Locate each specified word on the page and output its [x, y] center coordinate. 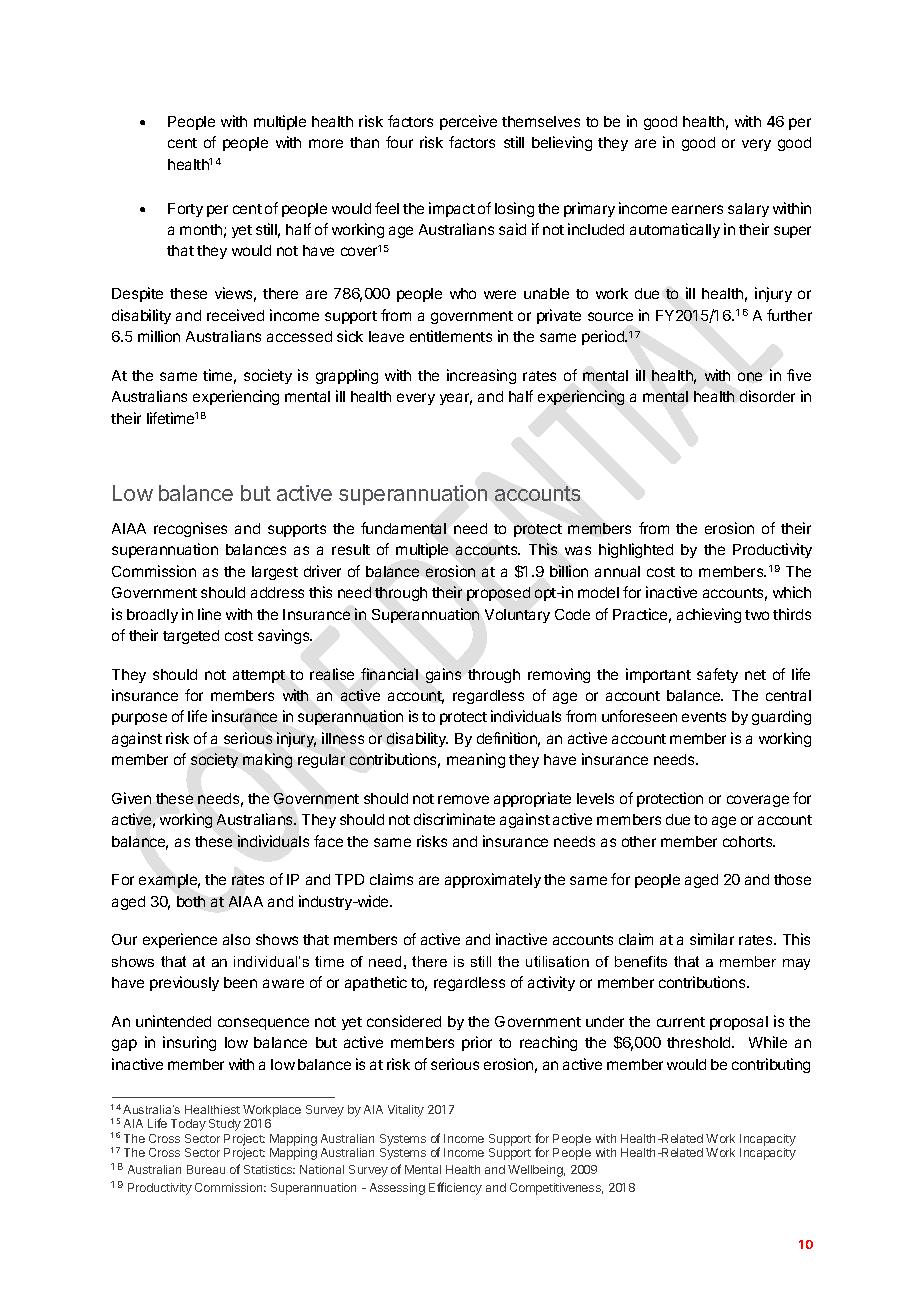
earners [697, 209]
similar [712, 939]
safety [717, 675]
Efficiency [455, 1188]
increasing [481, 376]
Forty [185, 210]
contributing [771, 1065]
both [191, 901]
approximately [493, 880]
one [750, 376]
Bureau [206, 1169]
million [159, 336]
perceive [468, 122]
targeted [191, 637]
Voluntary [517, 616]
